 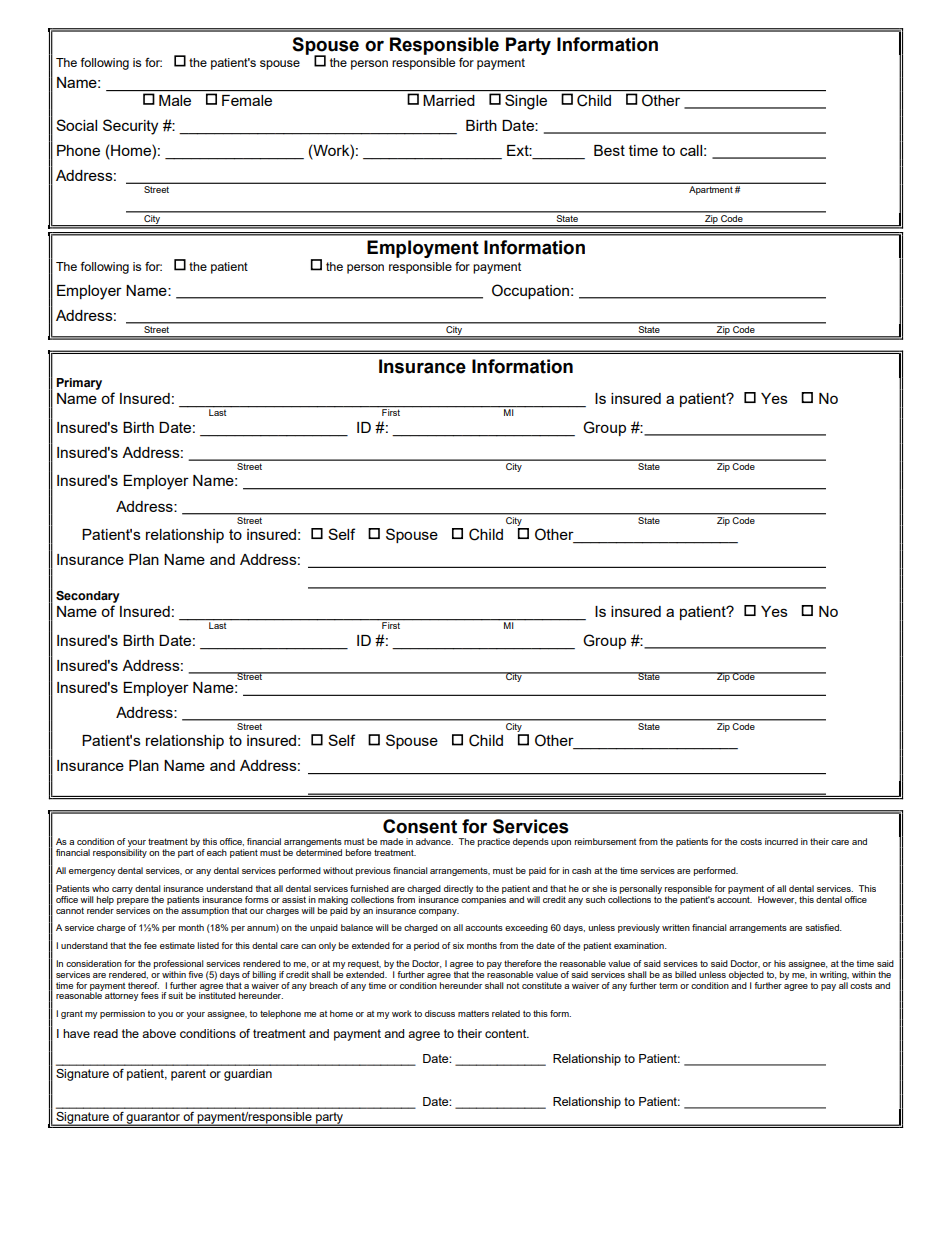 What do you see at coordinates (448, 100) in the image?
I see `Married` at bounding box center [448, 100].
